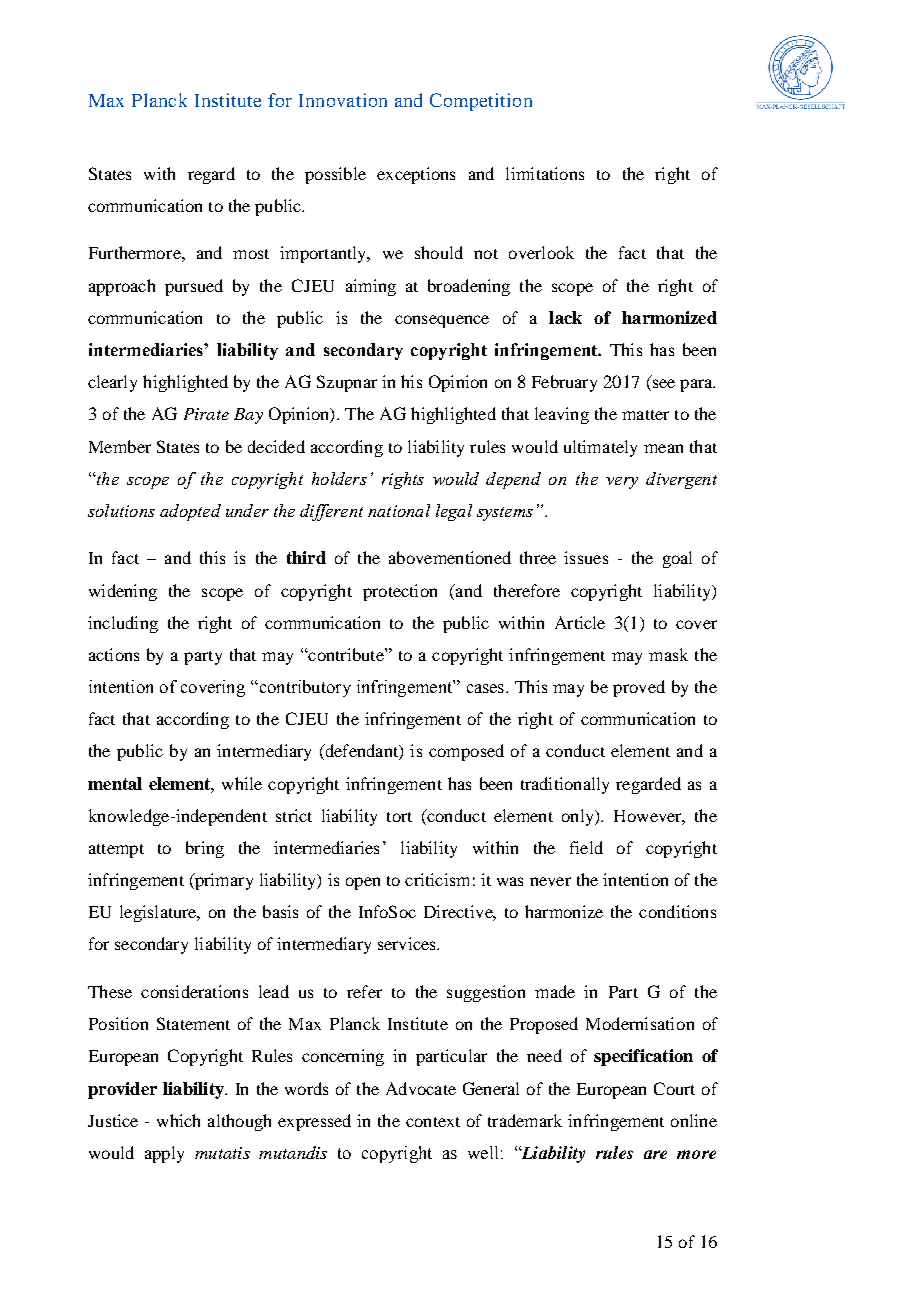  Describe the element at coordinates (433, 1122) in the screenshot. I see `context` at that location.
